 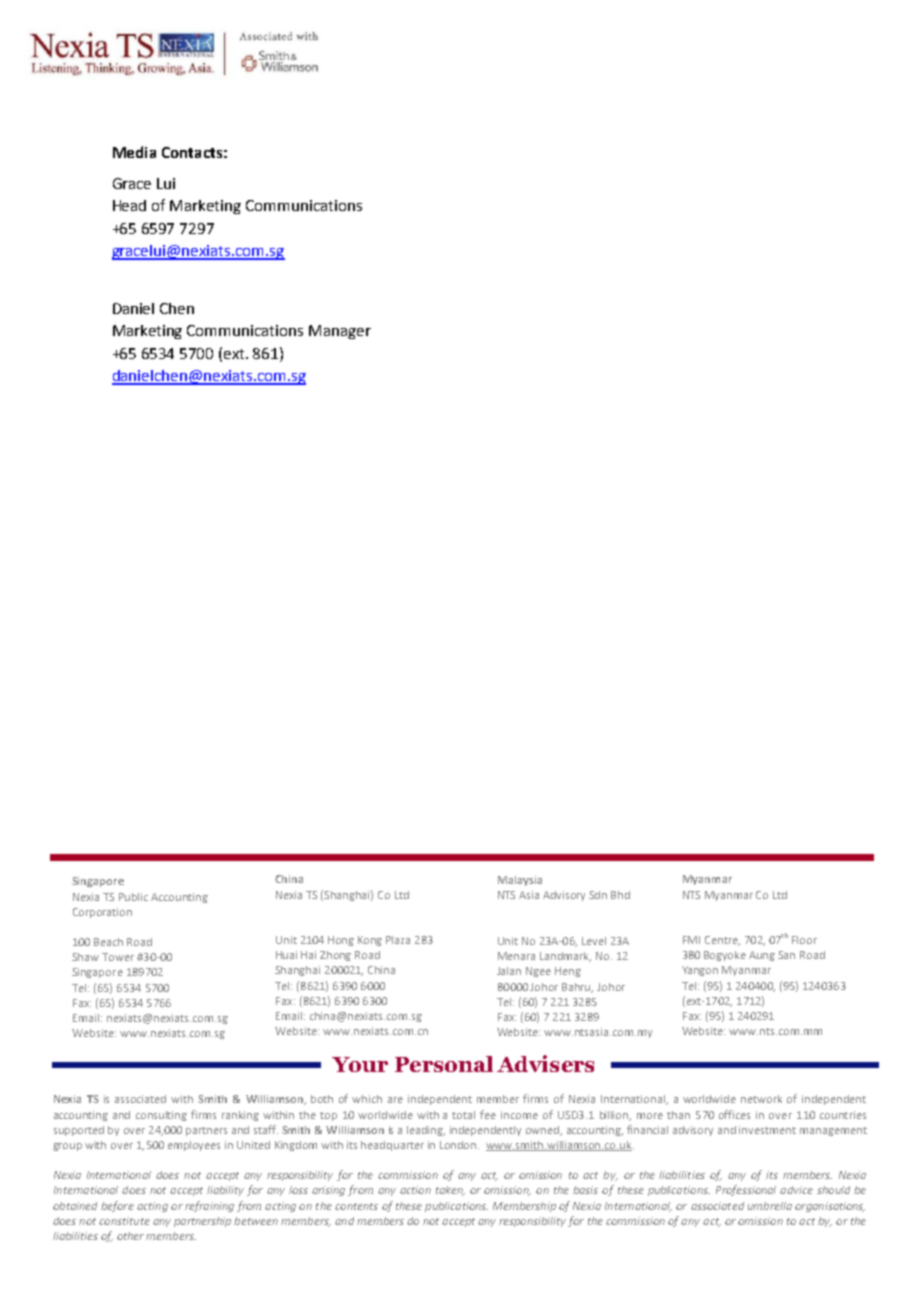 I want to click on Manager, so click(x=340, y=332).
